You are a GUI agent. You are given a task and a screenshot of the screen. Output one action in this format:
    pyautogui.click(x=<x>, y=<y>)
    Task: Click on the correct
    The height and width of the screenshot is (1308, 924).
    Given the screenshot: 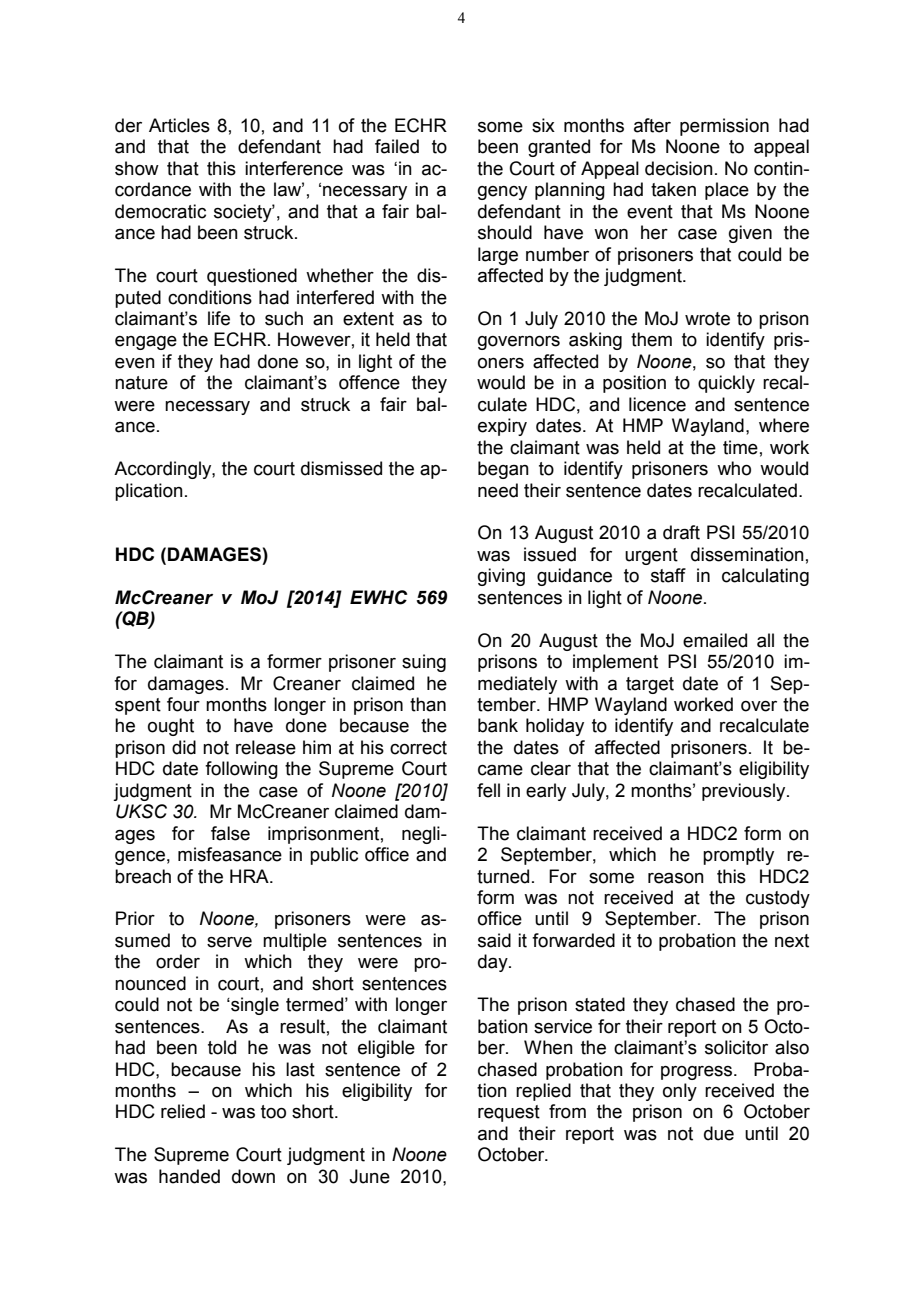 What is the action you would take?
    pyautogui.click(x=418, y=748)
